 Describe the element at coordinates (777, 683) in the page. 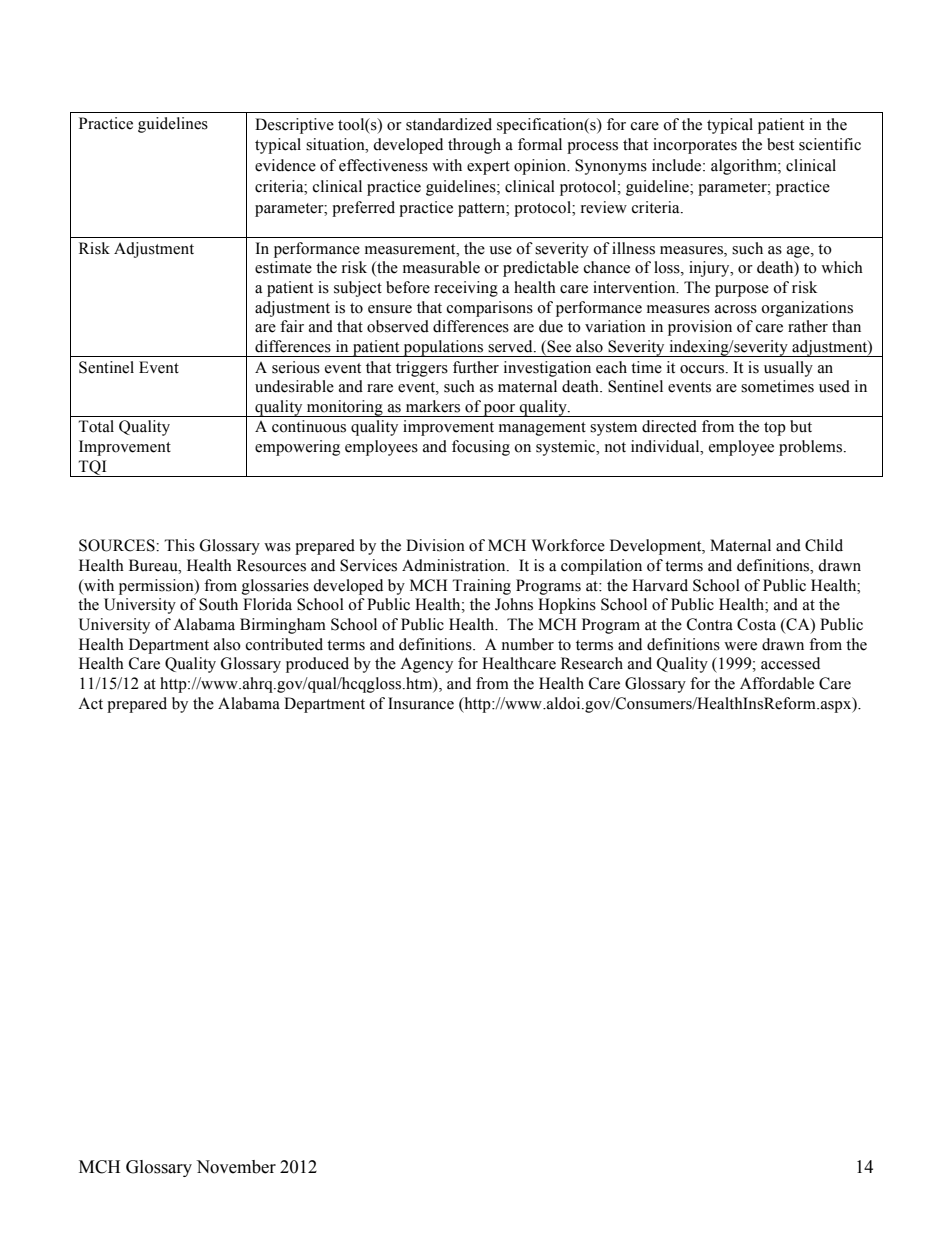

I see `Affordable` at that location.
